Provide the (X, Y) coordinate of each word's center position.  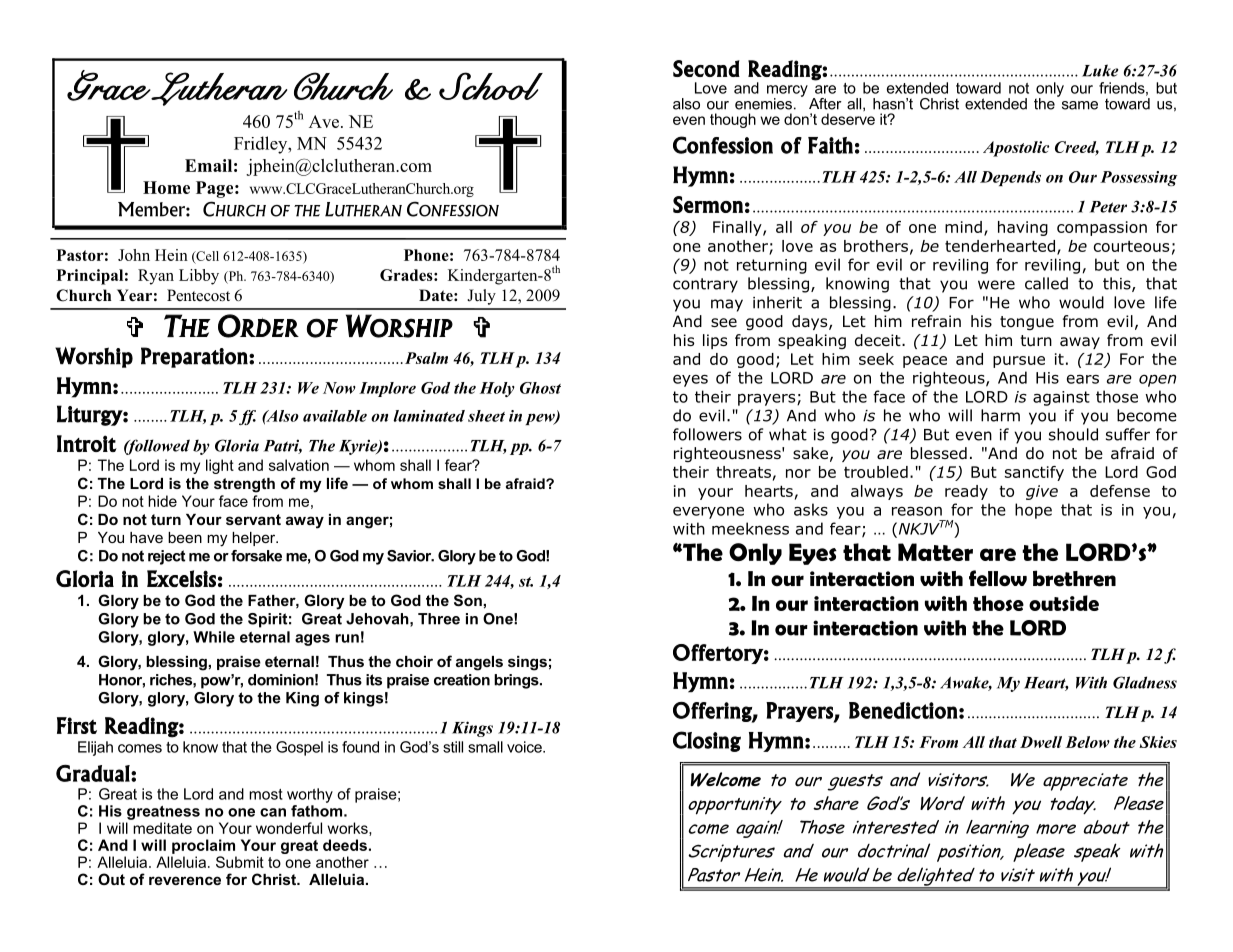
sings (527, 663)
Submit (240, 862)
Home (166, 187)
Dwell (1041, 742)
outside (1064, 603)
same (1080, 105)
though (733, 120)
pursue (1019, 362)
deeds (345, 845)
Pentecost (198, 295)
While (214, 637)
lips (715, 341)
